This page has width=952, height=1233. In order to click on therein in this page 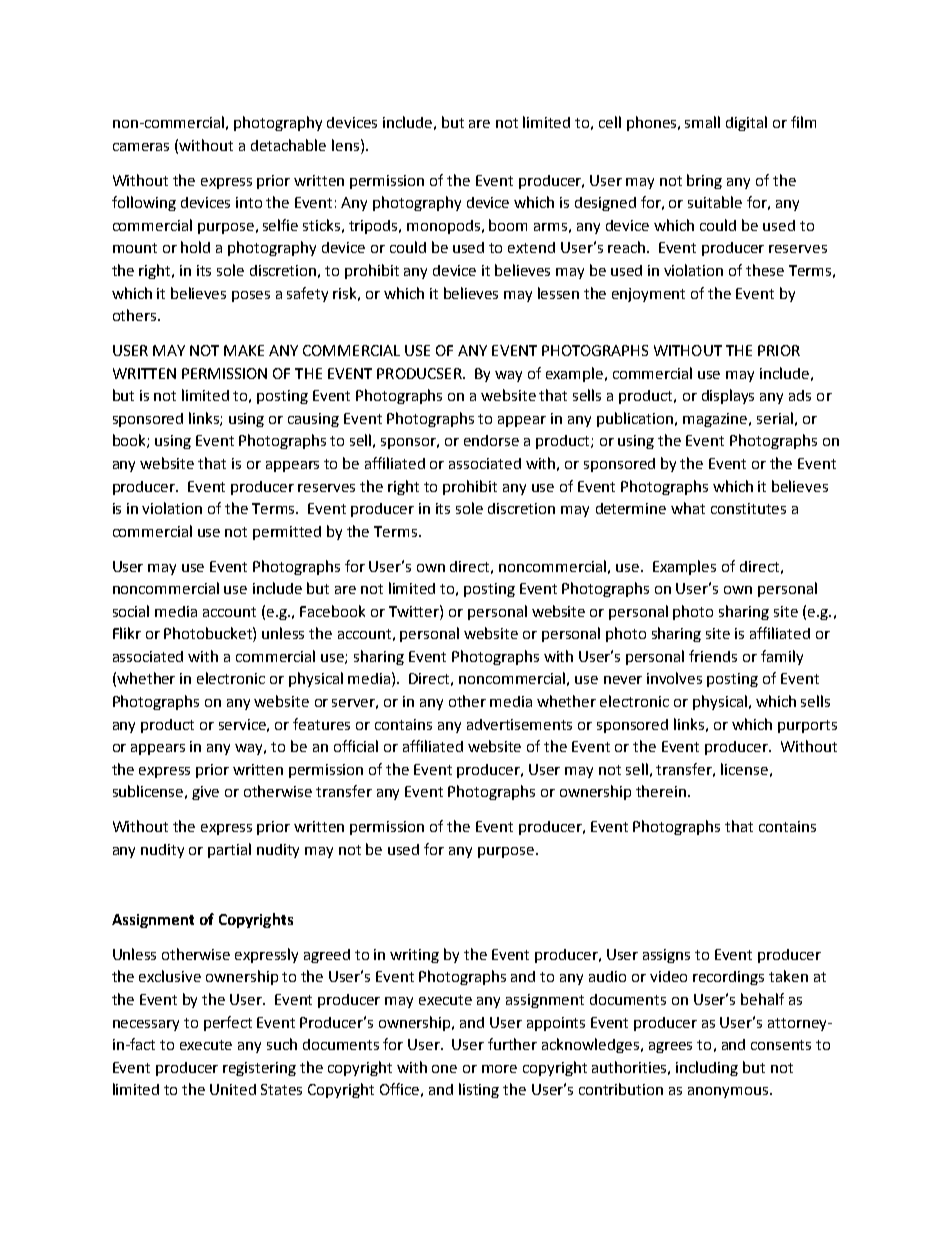, I will do `click(661, 791)`.
